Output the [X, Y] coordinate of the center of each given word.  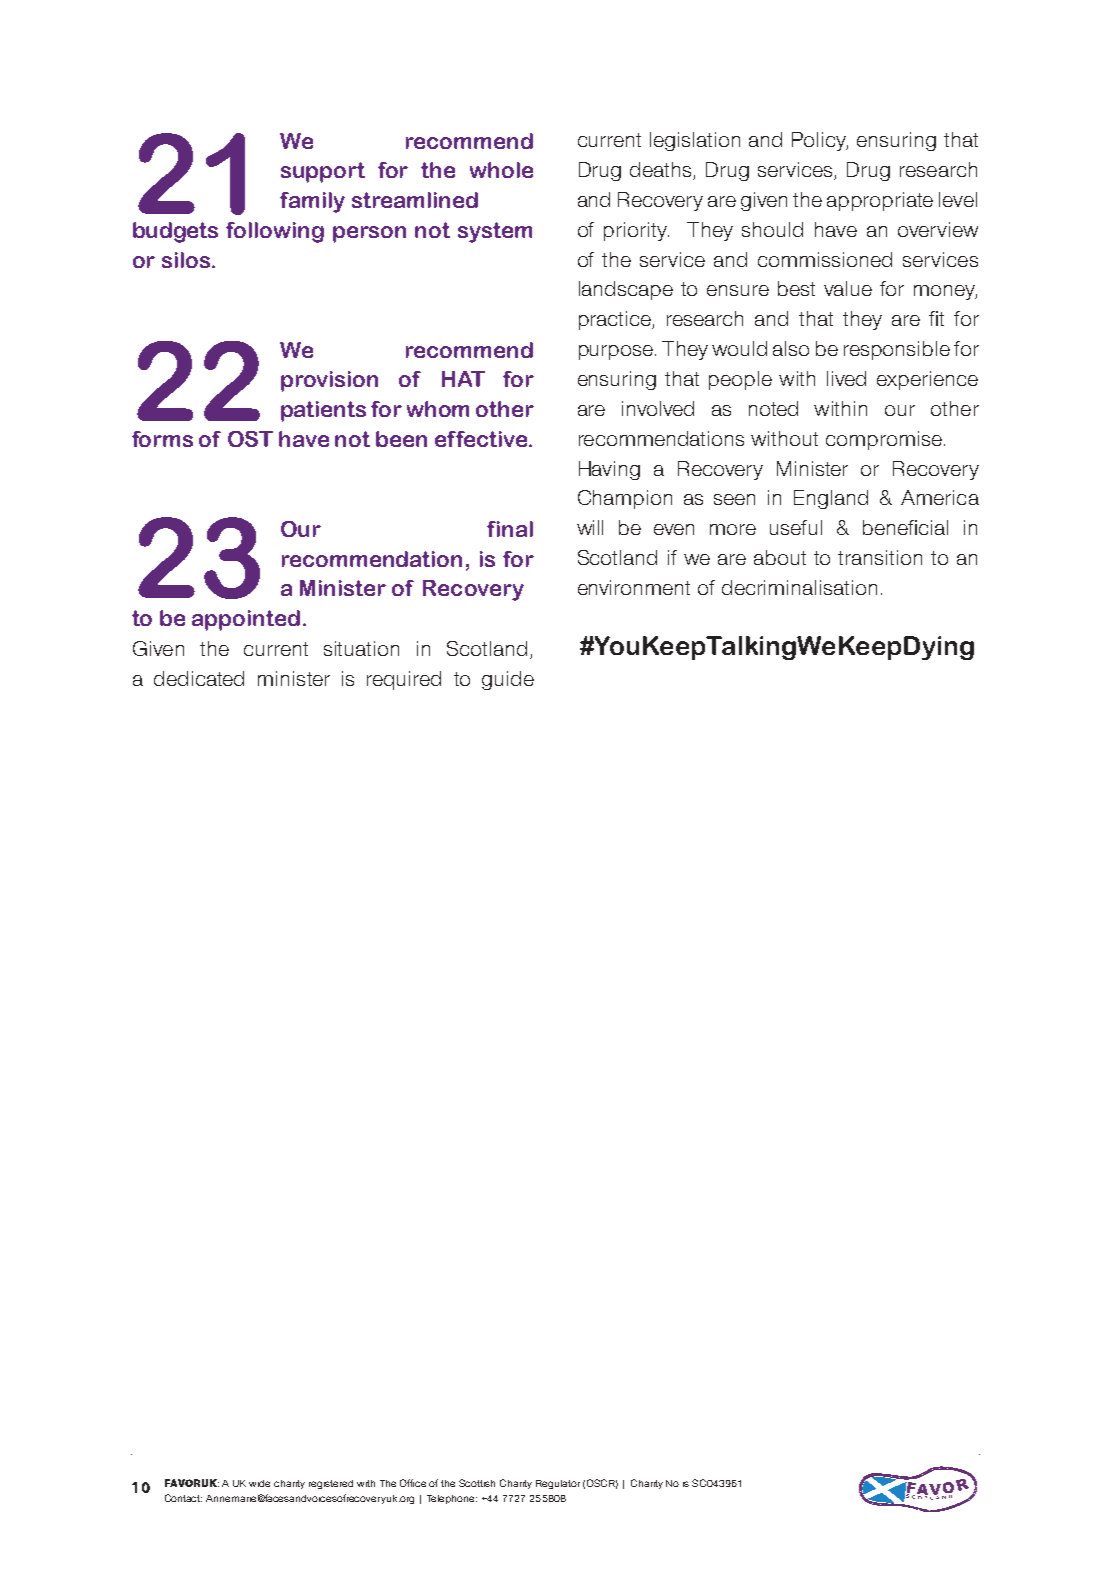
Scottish [477, 1483]
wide [259, 1483]
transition [880, 557]
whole [501, 170]
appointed [246, 620]
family [312, 202]
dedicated [199, 678]
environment [634, 587]
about [780, 557]
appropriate [880, 201]
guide [508, 680]
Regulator [558, 1484]
